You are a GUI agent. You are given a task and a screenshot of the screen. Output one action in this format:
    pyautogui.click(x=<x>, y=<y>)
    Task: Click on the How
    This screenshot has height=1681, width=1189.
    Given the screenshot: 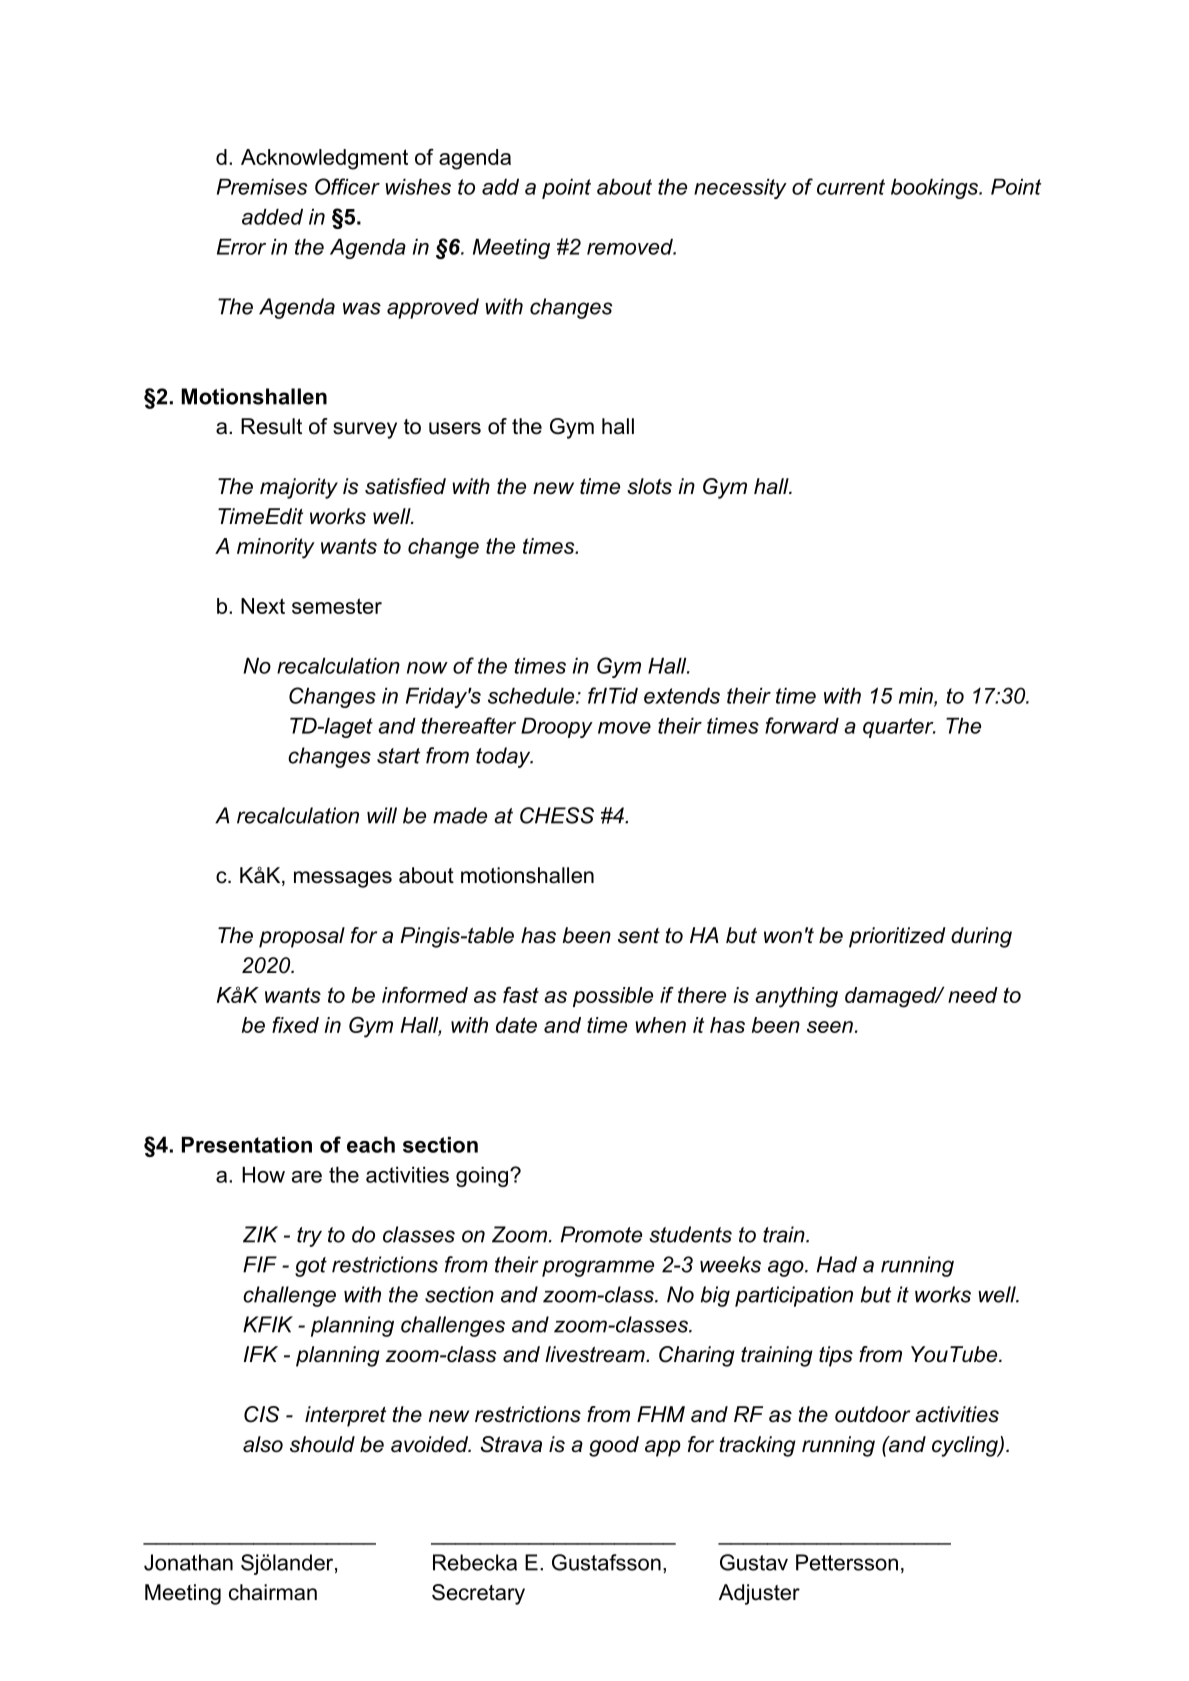 What is the action you would take?
    pyautogui.click(x=263, y=1174)
